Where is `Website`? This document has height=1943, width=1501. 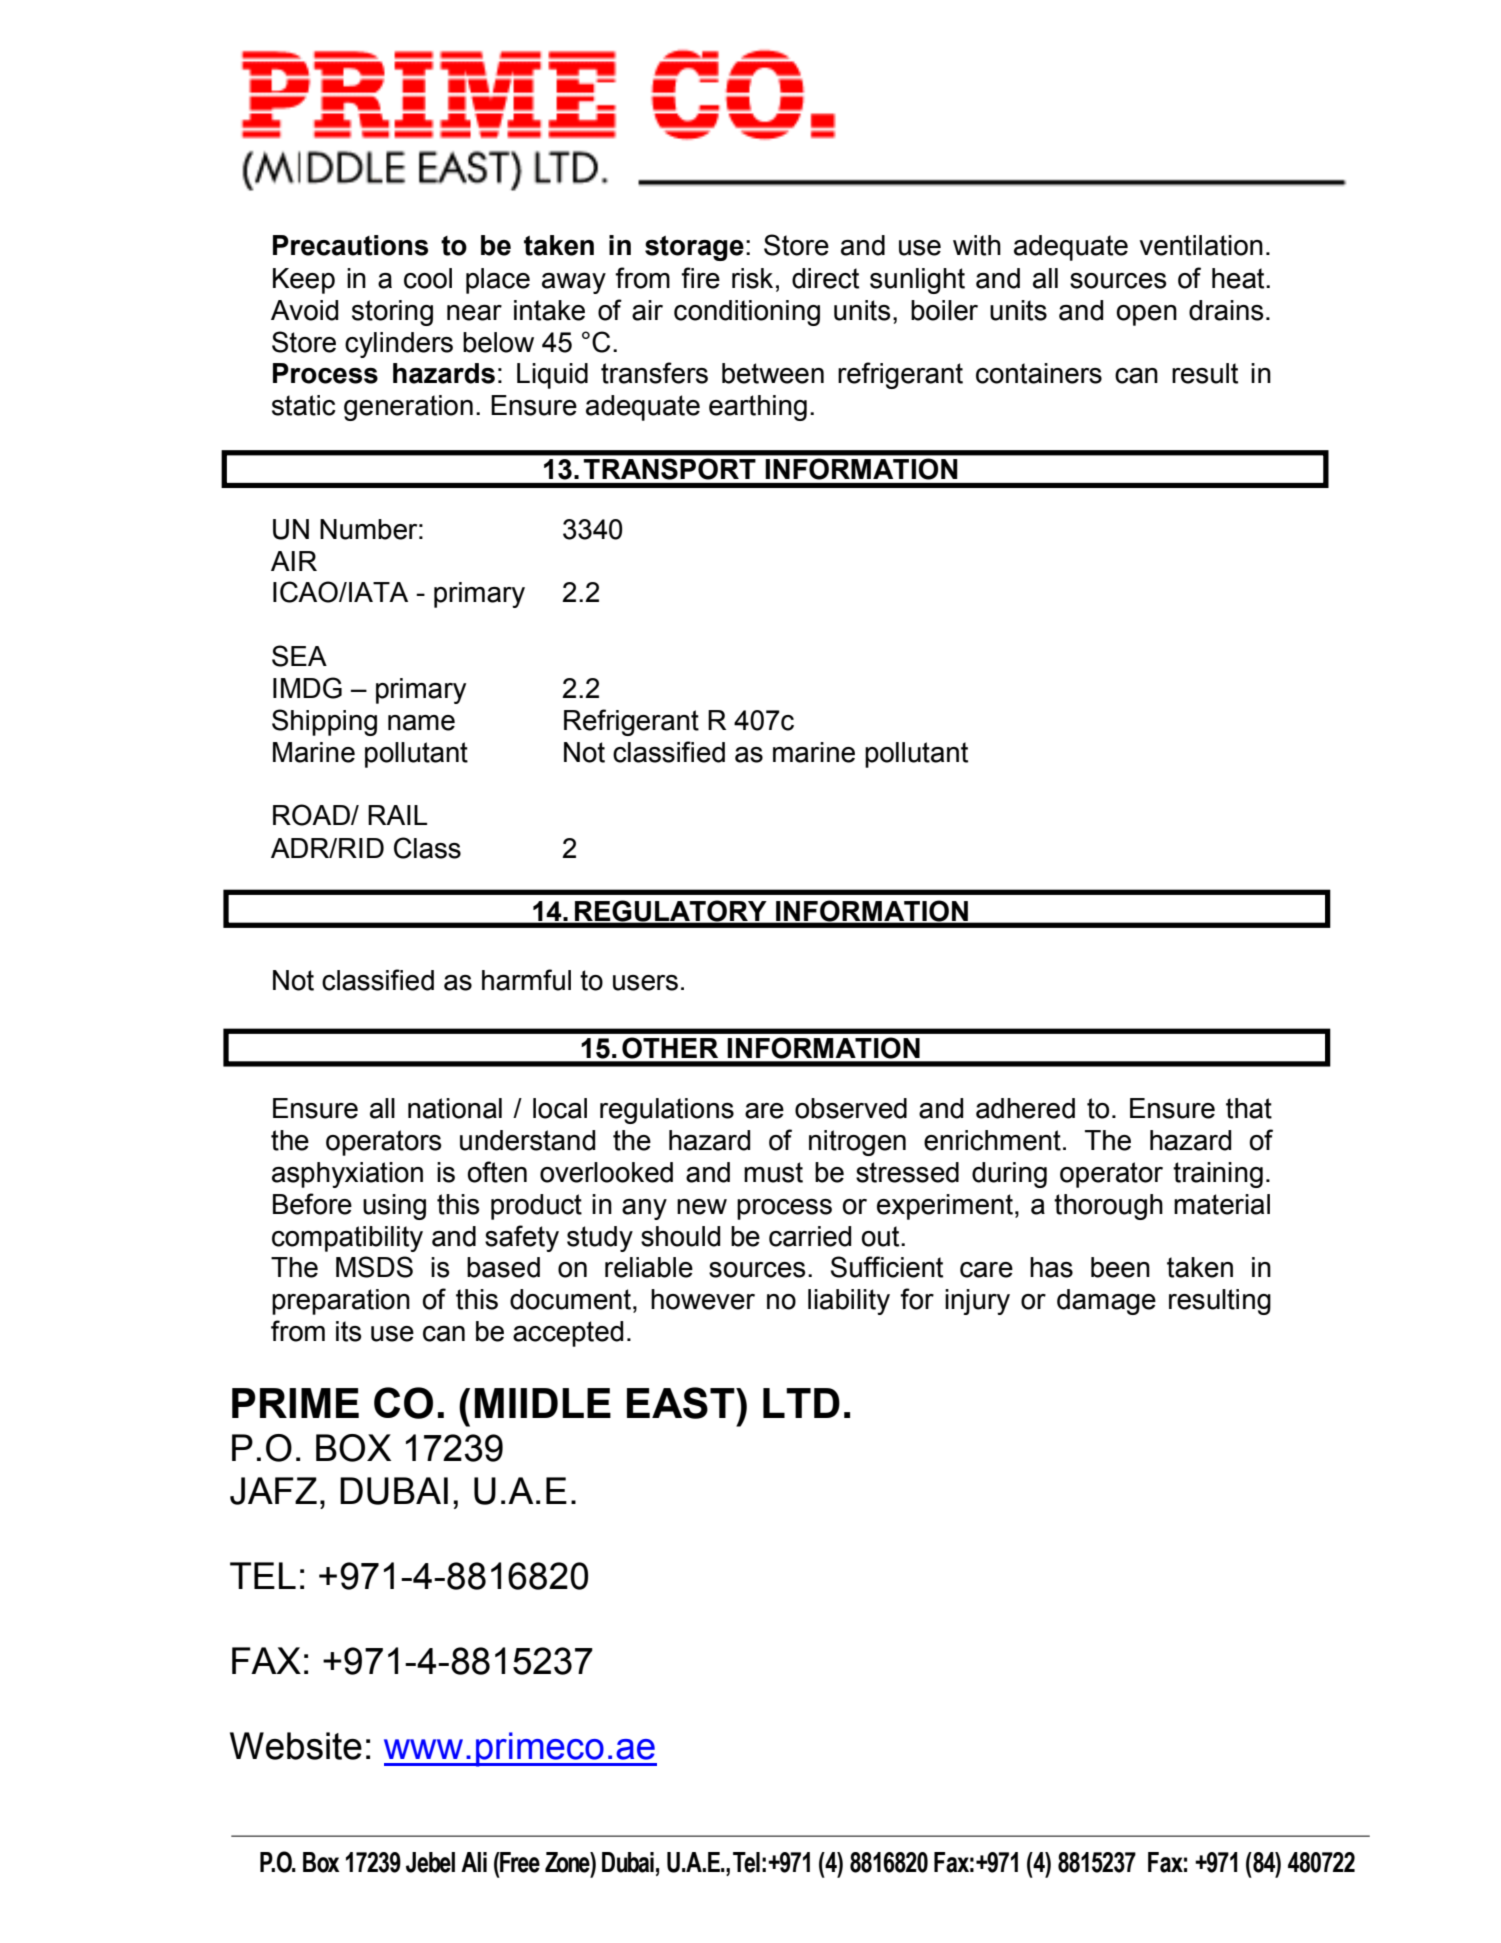 Website is located at coordinates (296, 1746).
